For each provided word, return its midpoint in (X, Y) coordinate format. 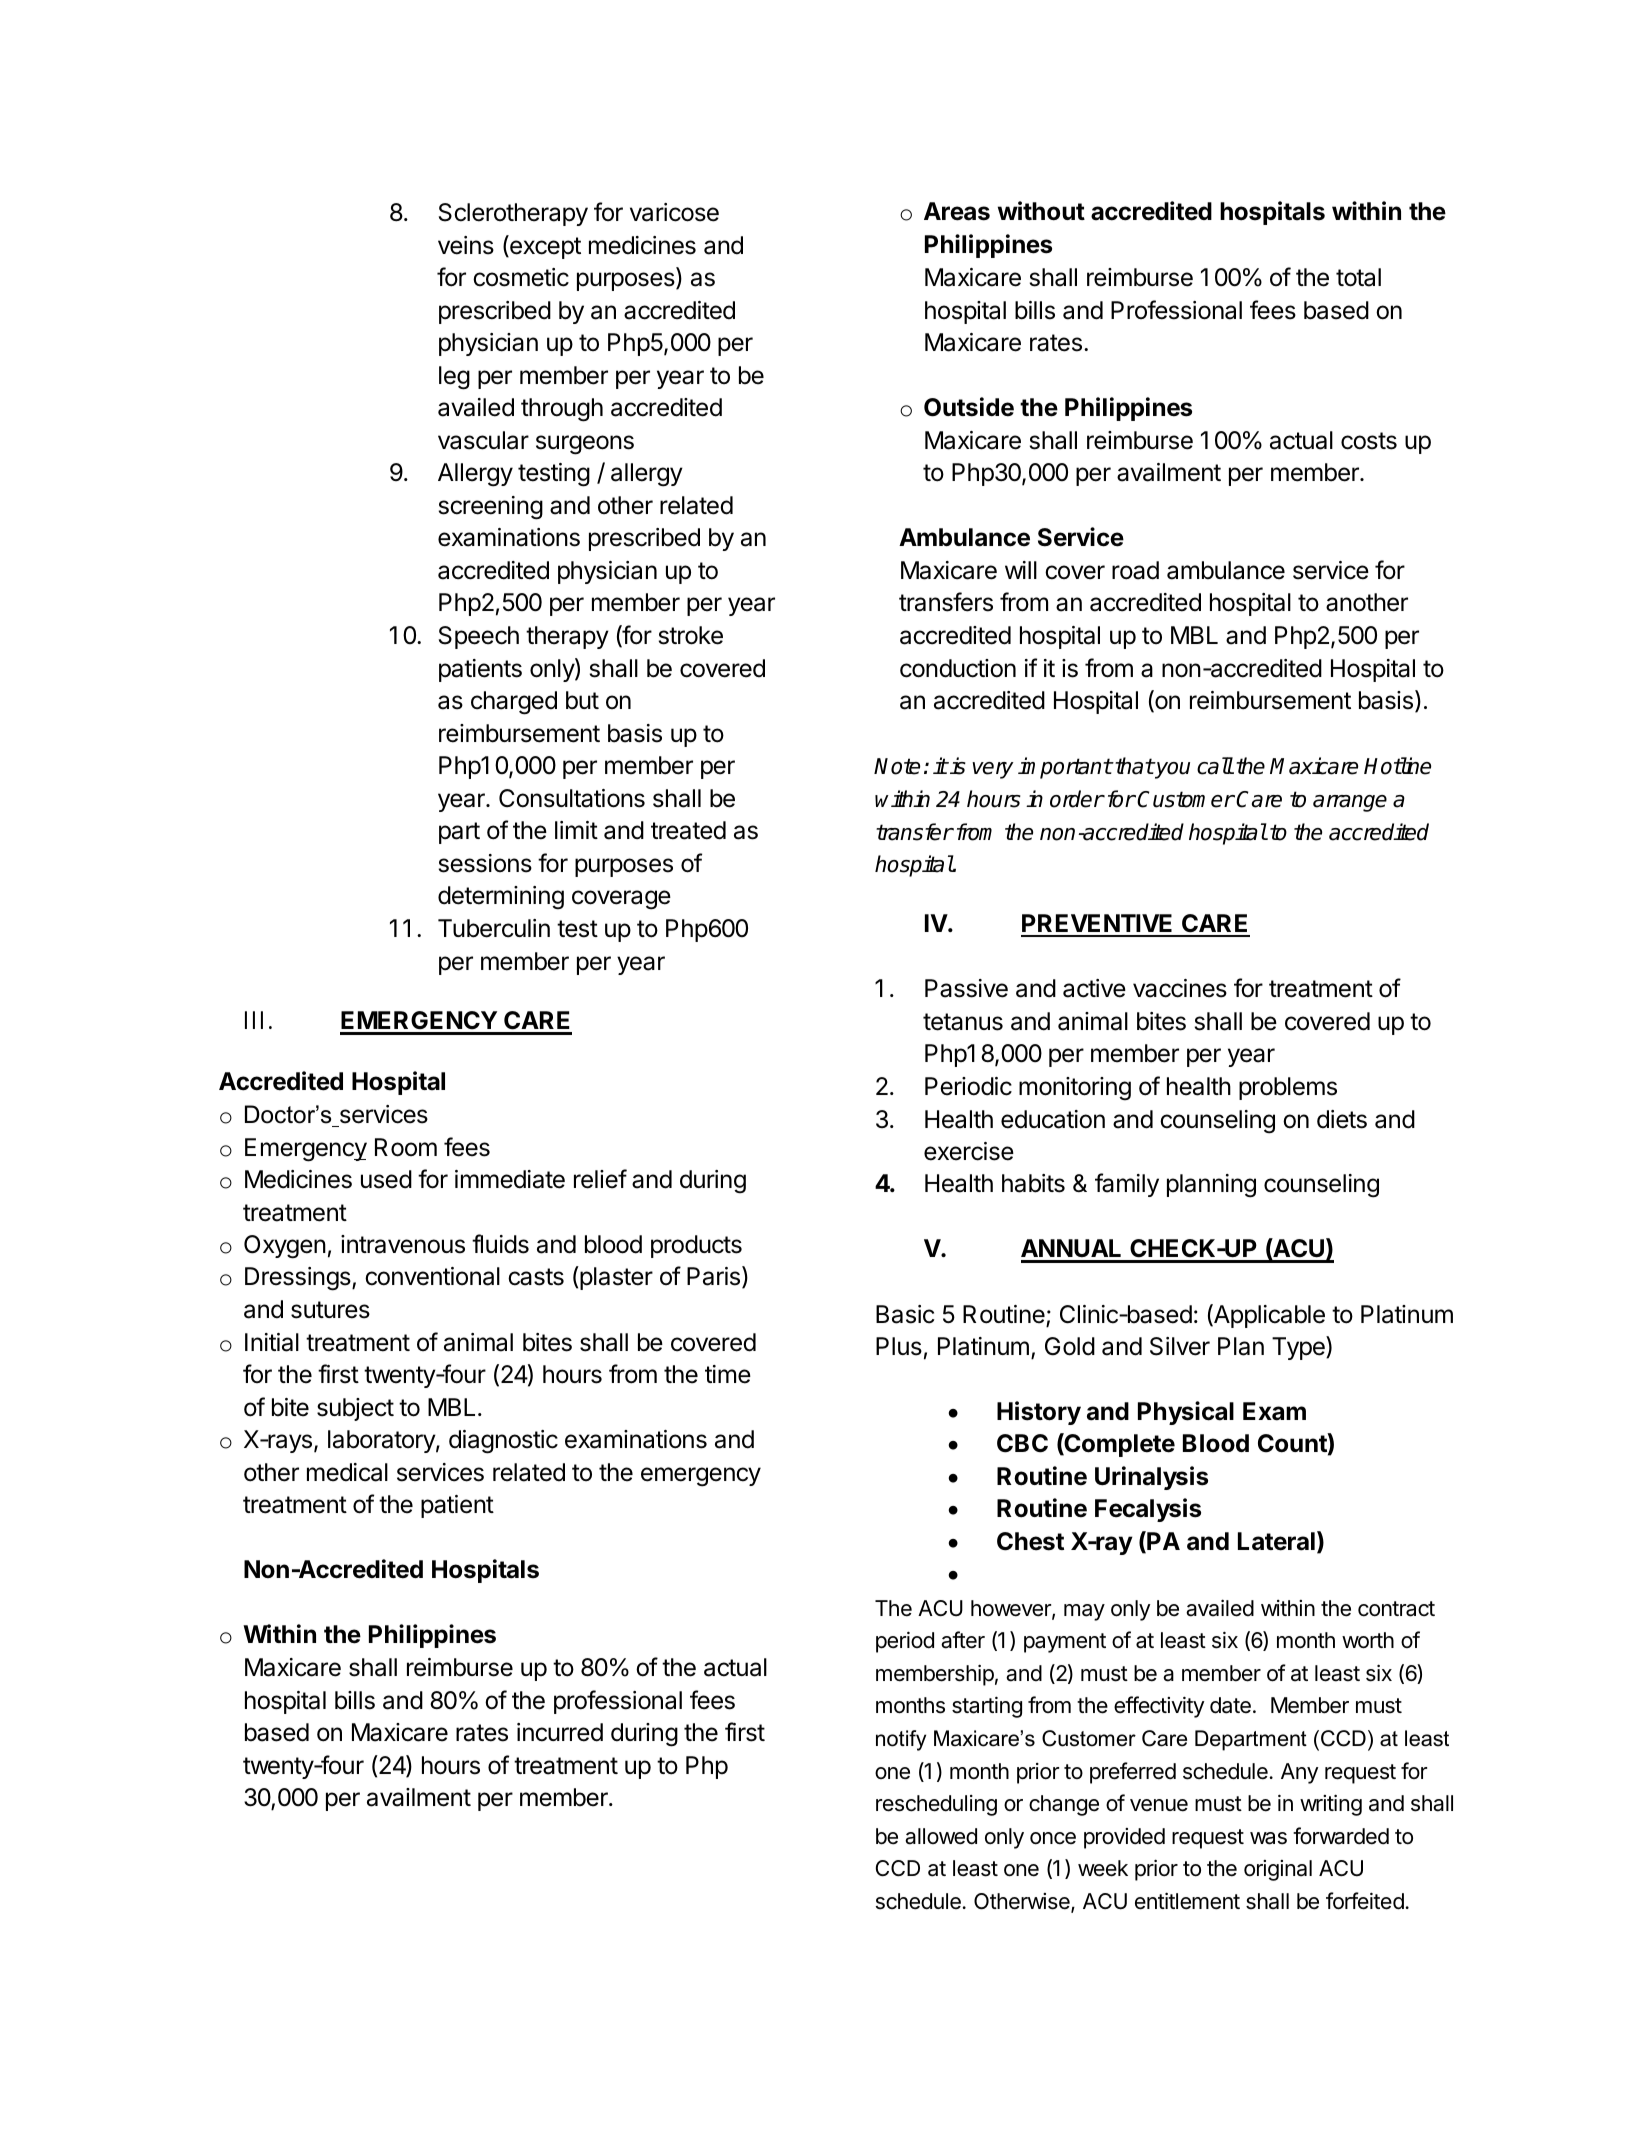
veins (466, 245)
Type (1299, 1348)
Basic (905, 1314)
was (1268, 1838)
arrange (1350, 803)
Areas (957, 211)
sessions (485, 863)
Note (897, 766)
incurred (560, 1732)
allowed (941, 1836)
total (1358, 277)
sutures (330, 1310)
